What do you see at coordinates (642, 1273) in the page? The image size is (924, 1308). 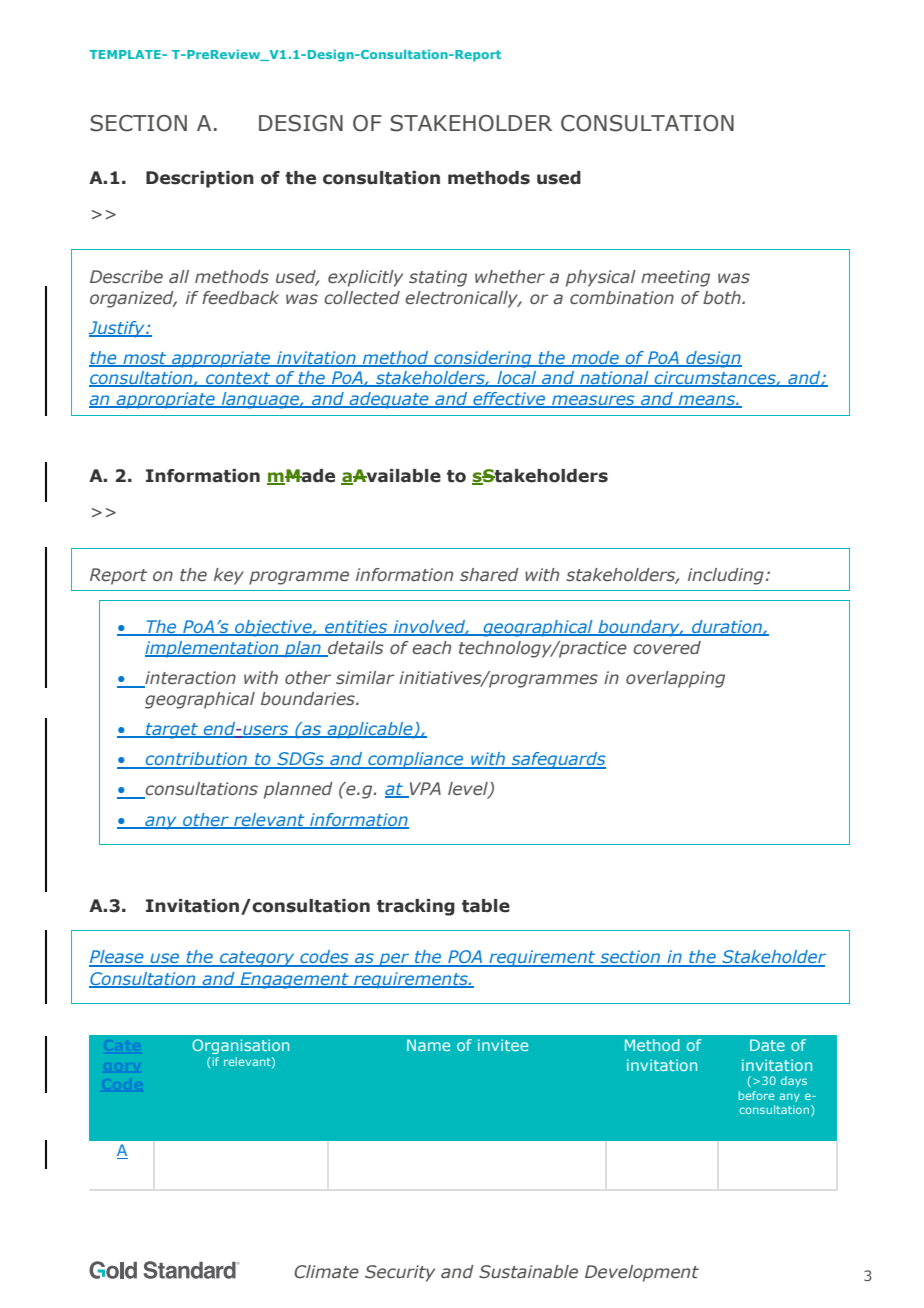 I see `Development` at bounding box center [642, 1273].
